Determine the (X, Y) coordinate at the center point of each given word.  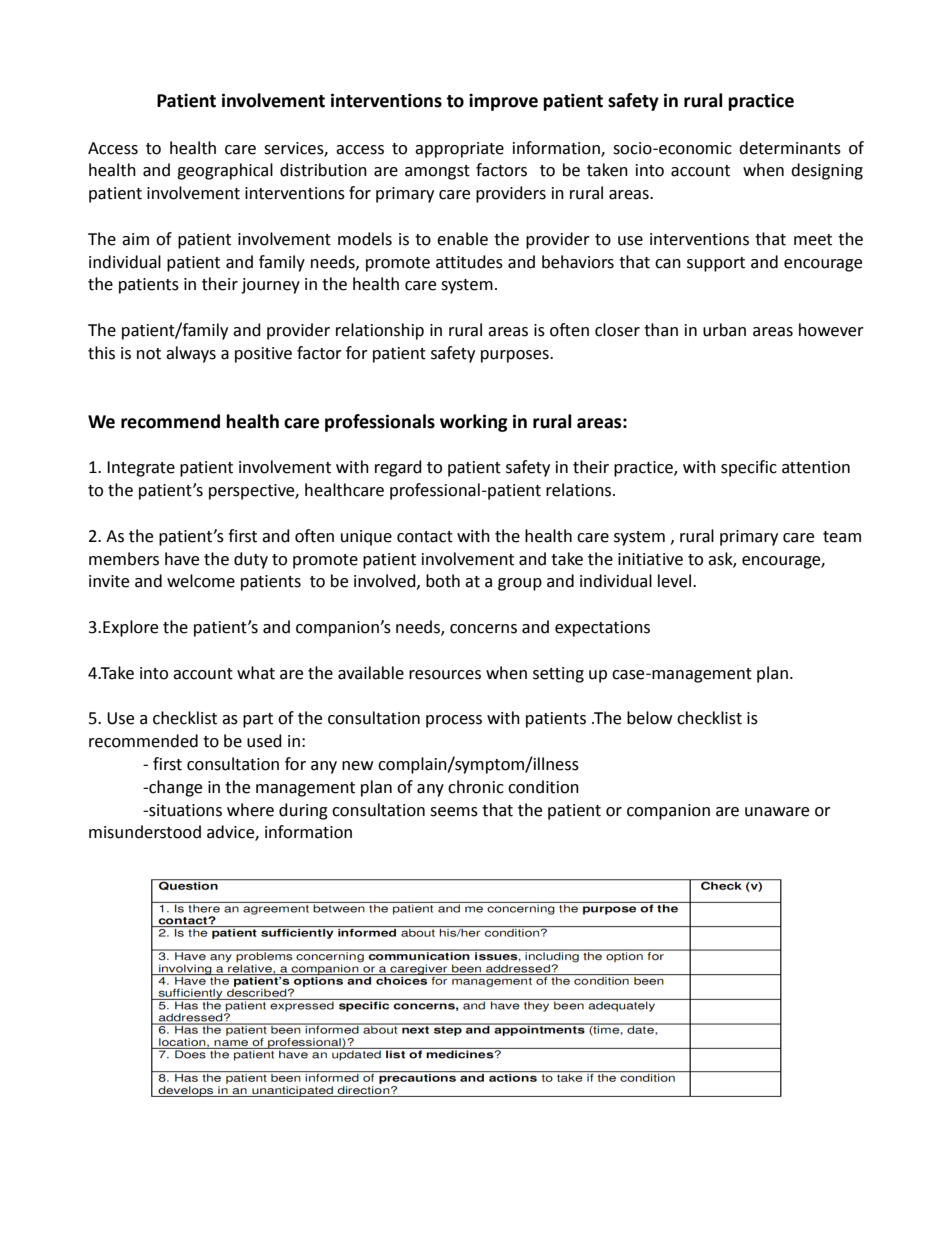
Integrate (141, 469)
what (256, 673)
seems (454, 812)
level (674, 581)
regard (398, 468)
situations (184, 810)
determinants (790, 148)
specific (749, 468)
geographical (225, 171)
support (716, 264)
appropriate (459, 150)
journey (270, 286)
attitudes (469, 262)
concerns (483, 629)
